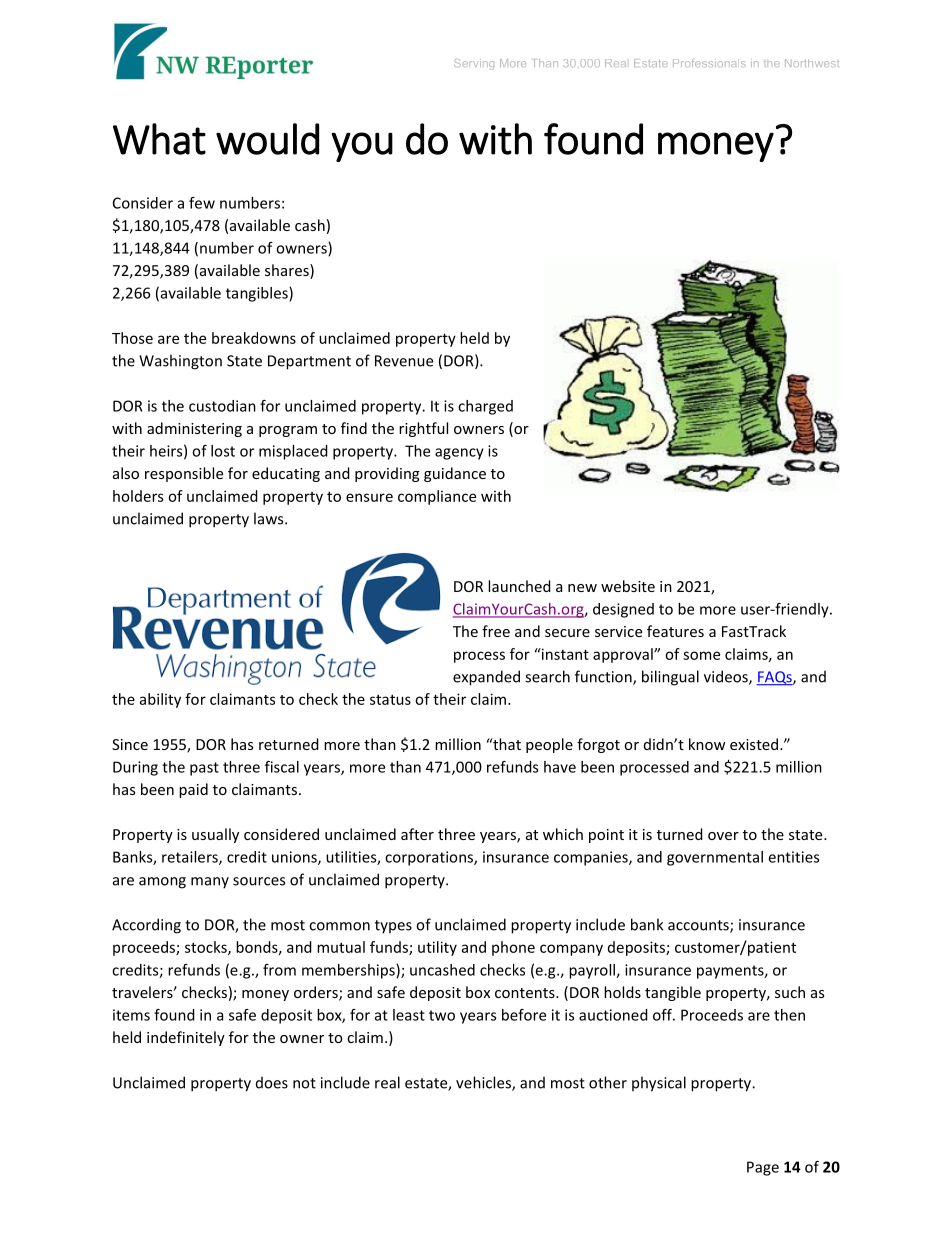 The image size is (952, 1233). Describe the element at coordinates (459, 454) in the document. I see `agency` at that location.
